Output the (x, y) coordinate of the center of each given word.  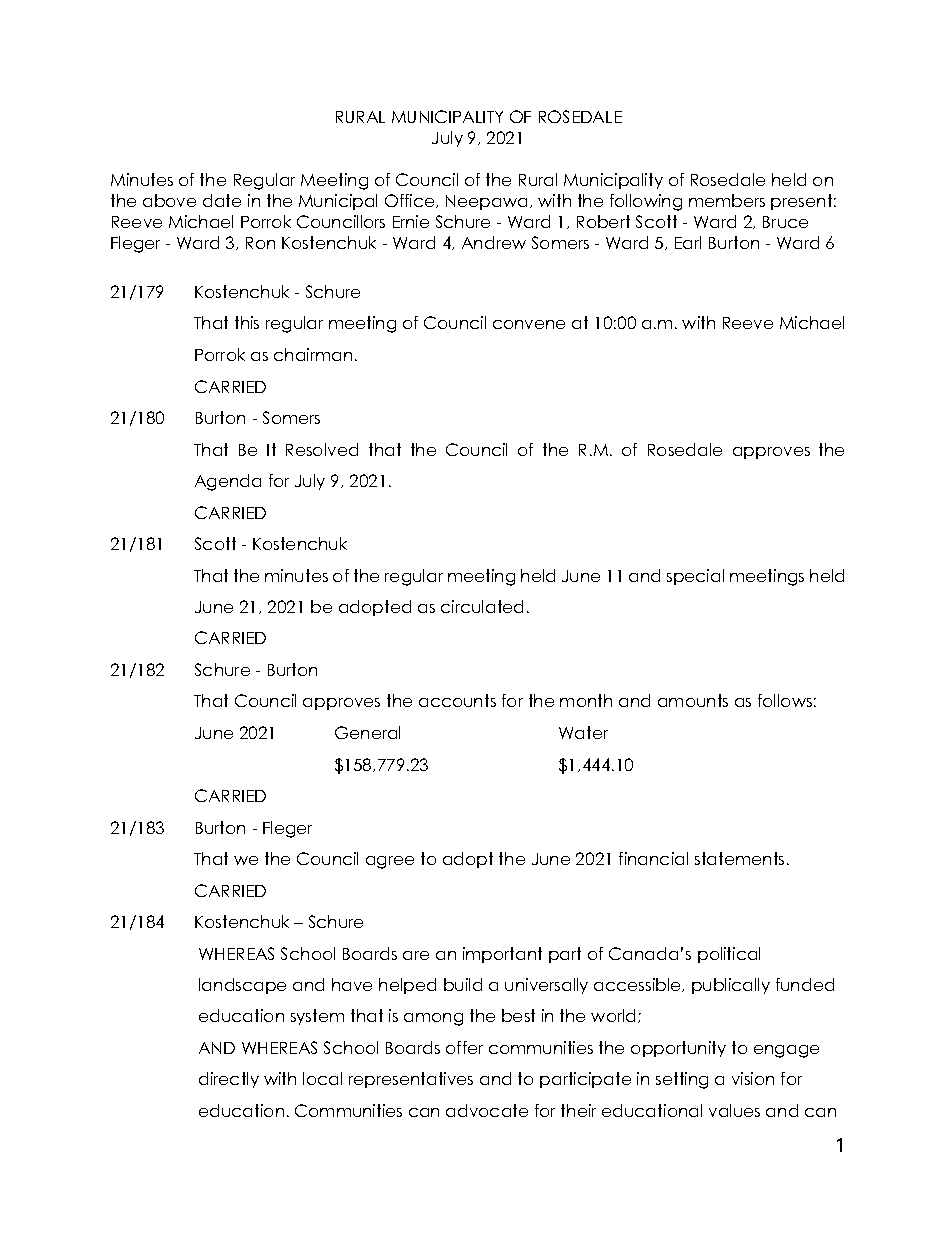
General (367, 732)
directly (229, 1080)
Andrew (494, 242)
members (727, 200)
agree (390, 862)
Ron (260, 243)
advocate (487, 1110)
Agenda (228, 482)
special (695, 577)
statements (739, 858)
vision (753, 1078)
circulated (482, 606)
